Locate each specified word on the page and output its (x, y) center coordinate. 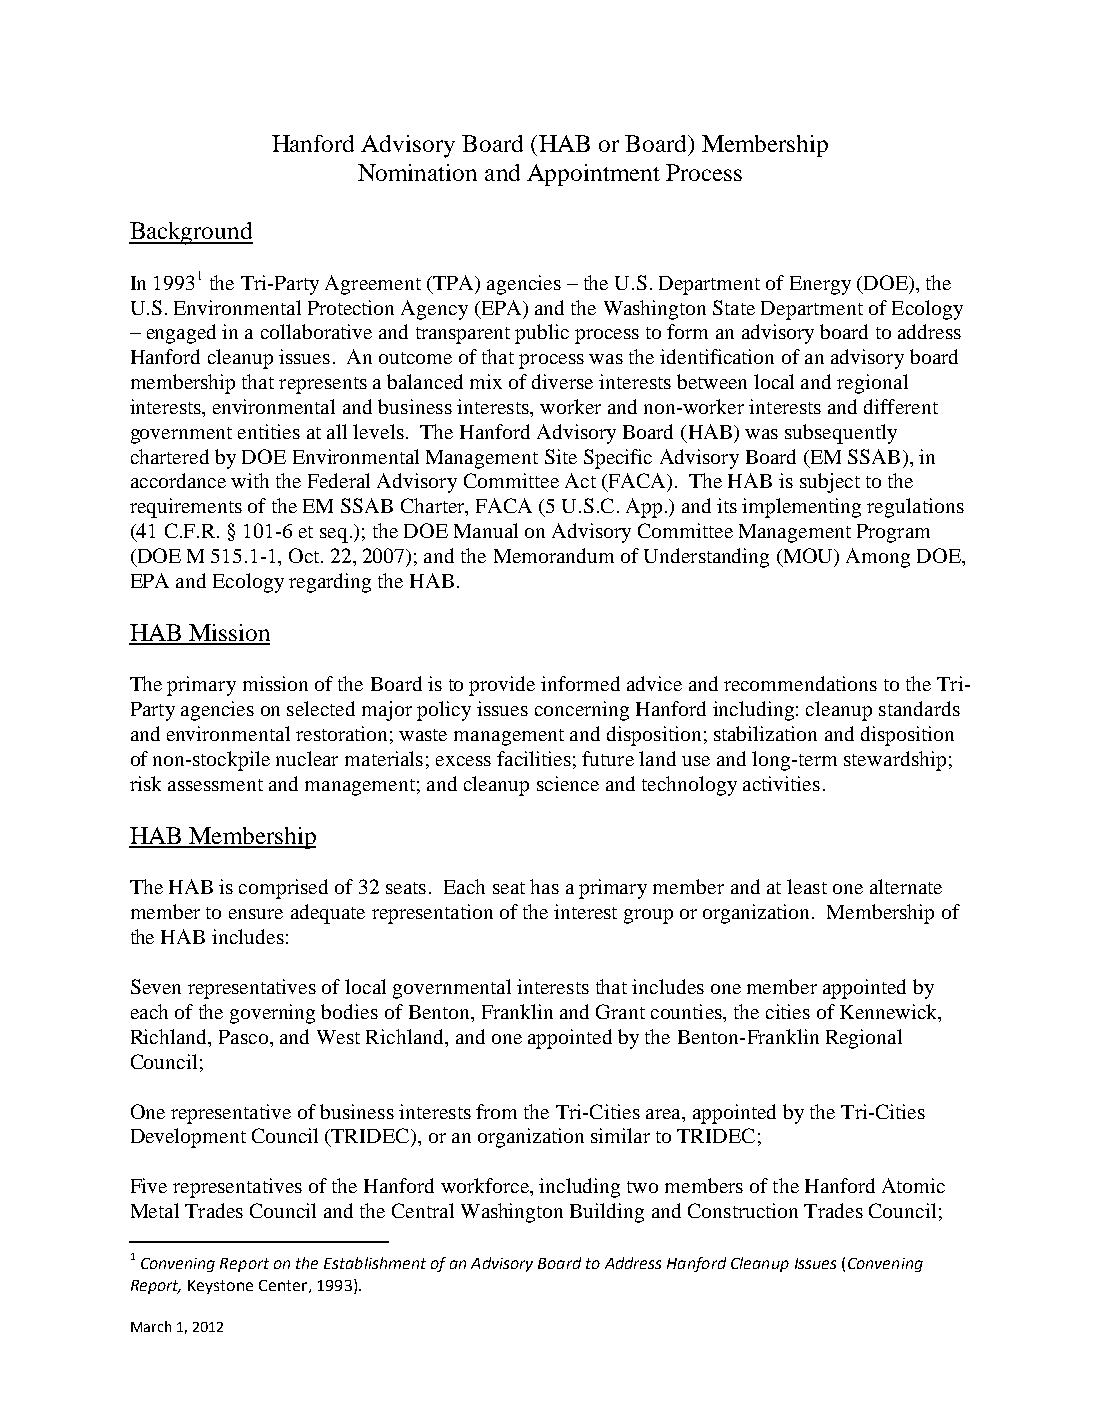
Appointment (593, 175)
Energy (820, 285)
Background (191, 233)
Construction (743, 1210)
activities (781, 783)
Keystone (220, 1287)
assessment (215, 785)
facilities (534, 758)
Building (607, 1213)
